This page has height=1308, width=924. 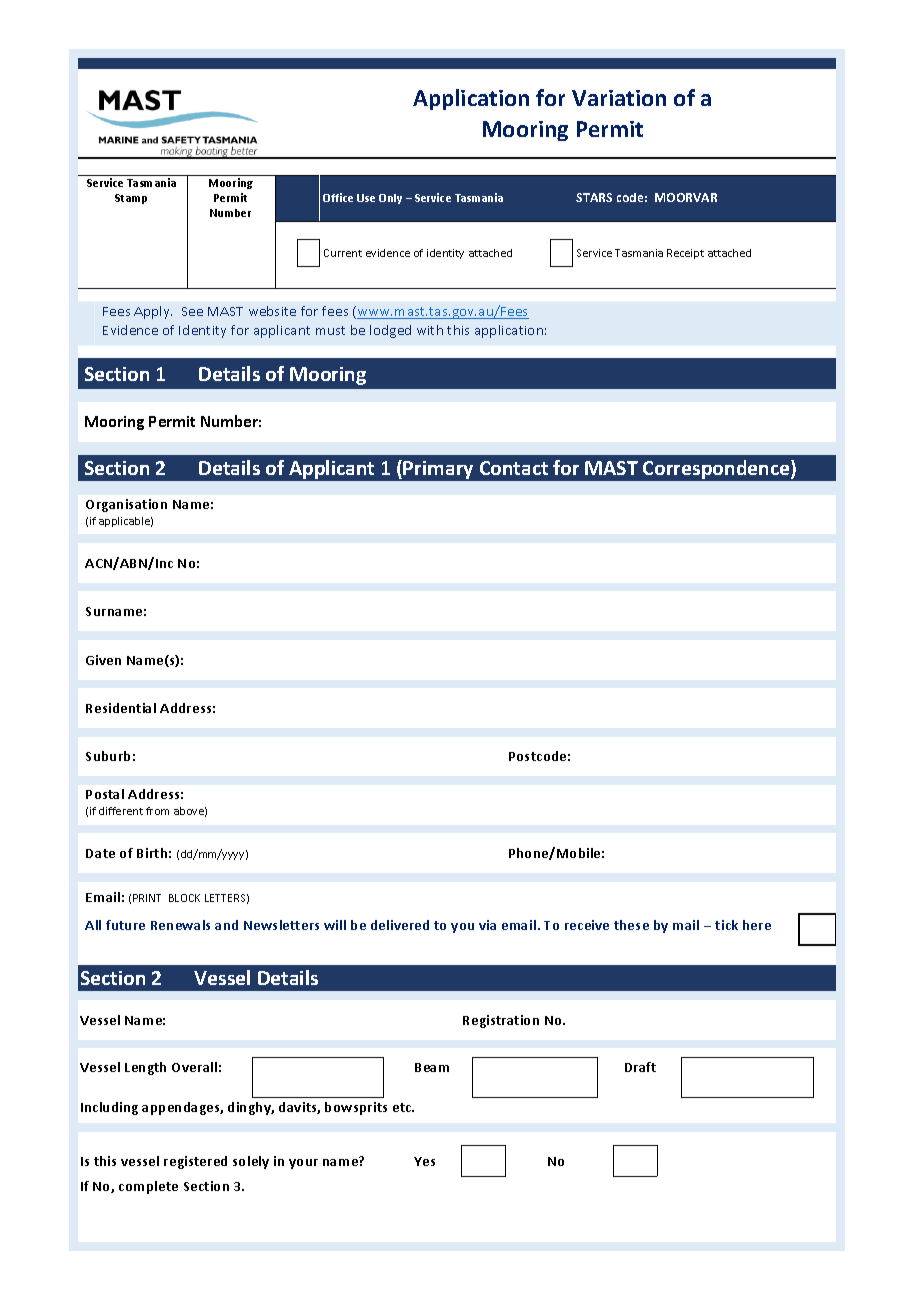 What do you see at coordinates (640, 1067) in the page?
I see `Draft` at bounding box center [640, 1067].
